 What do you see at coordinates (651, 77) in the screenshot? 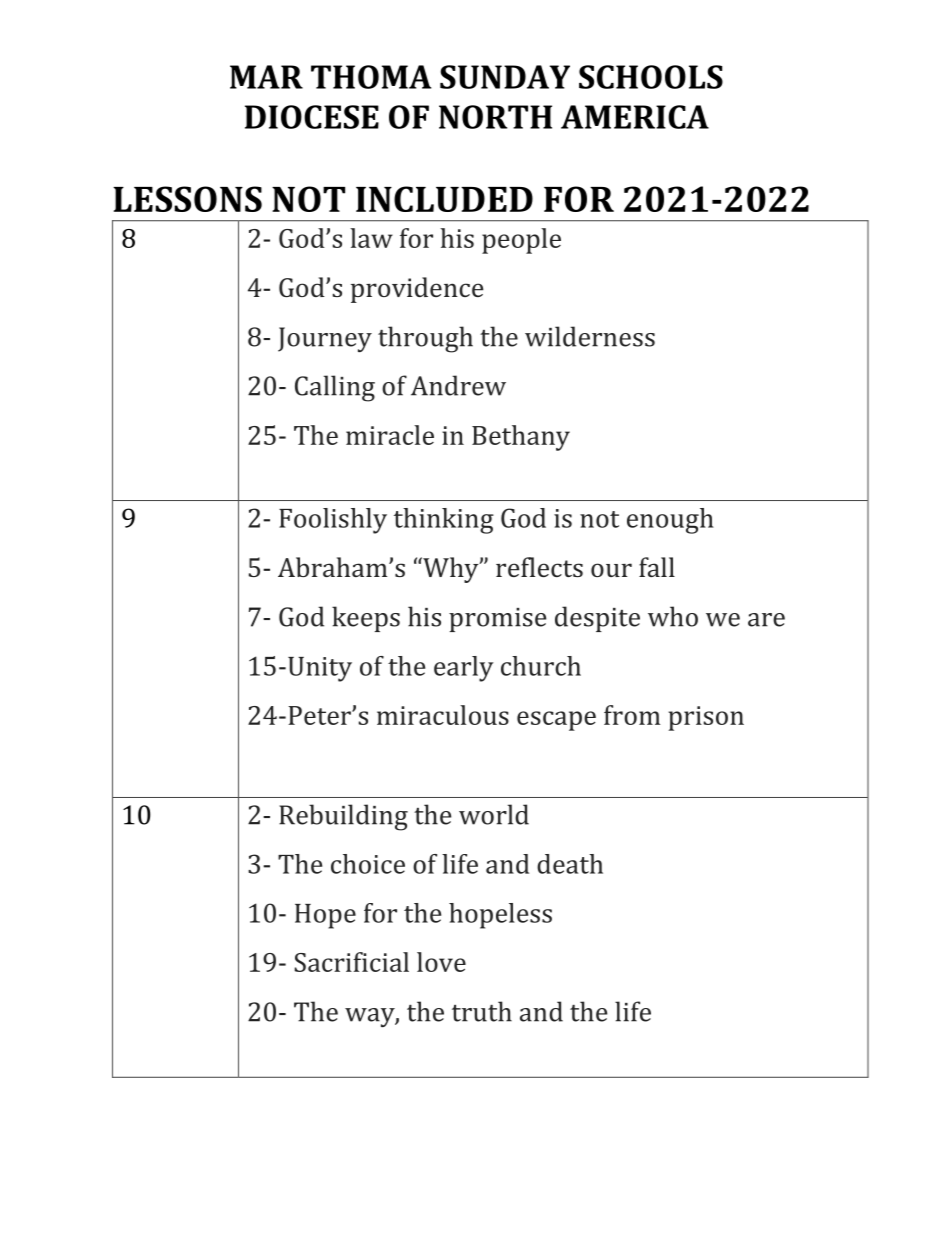
I see `SCHOOLS` at bounding box center [651, 77].
